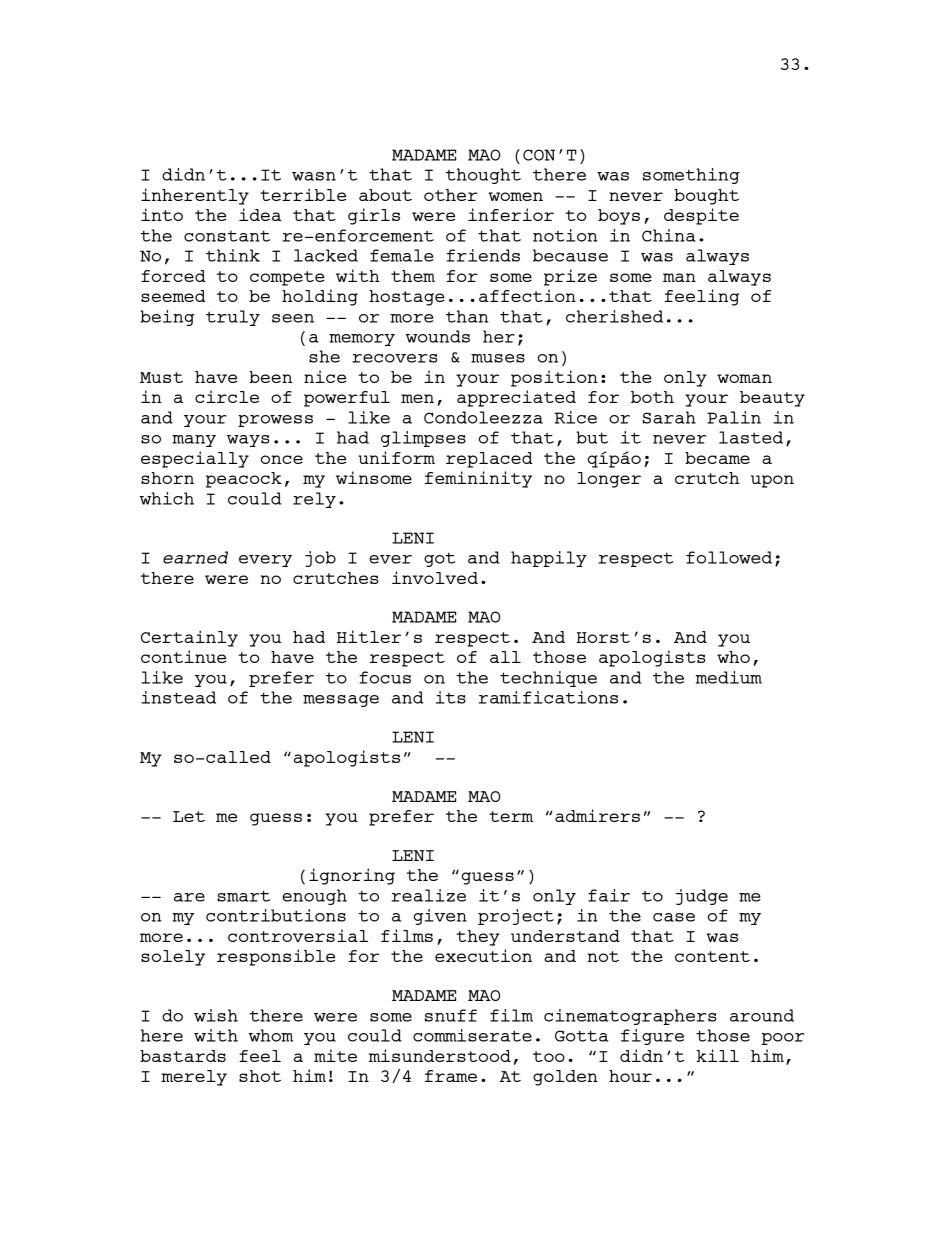 Image resolution: width=952 pixels, height=1233 pixels. What do you see at coordinates (227, 396) in the document?
I see `circle` at bounding box center [227, 396].
